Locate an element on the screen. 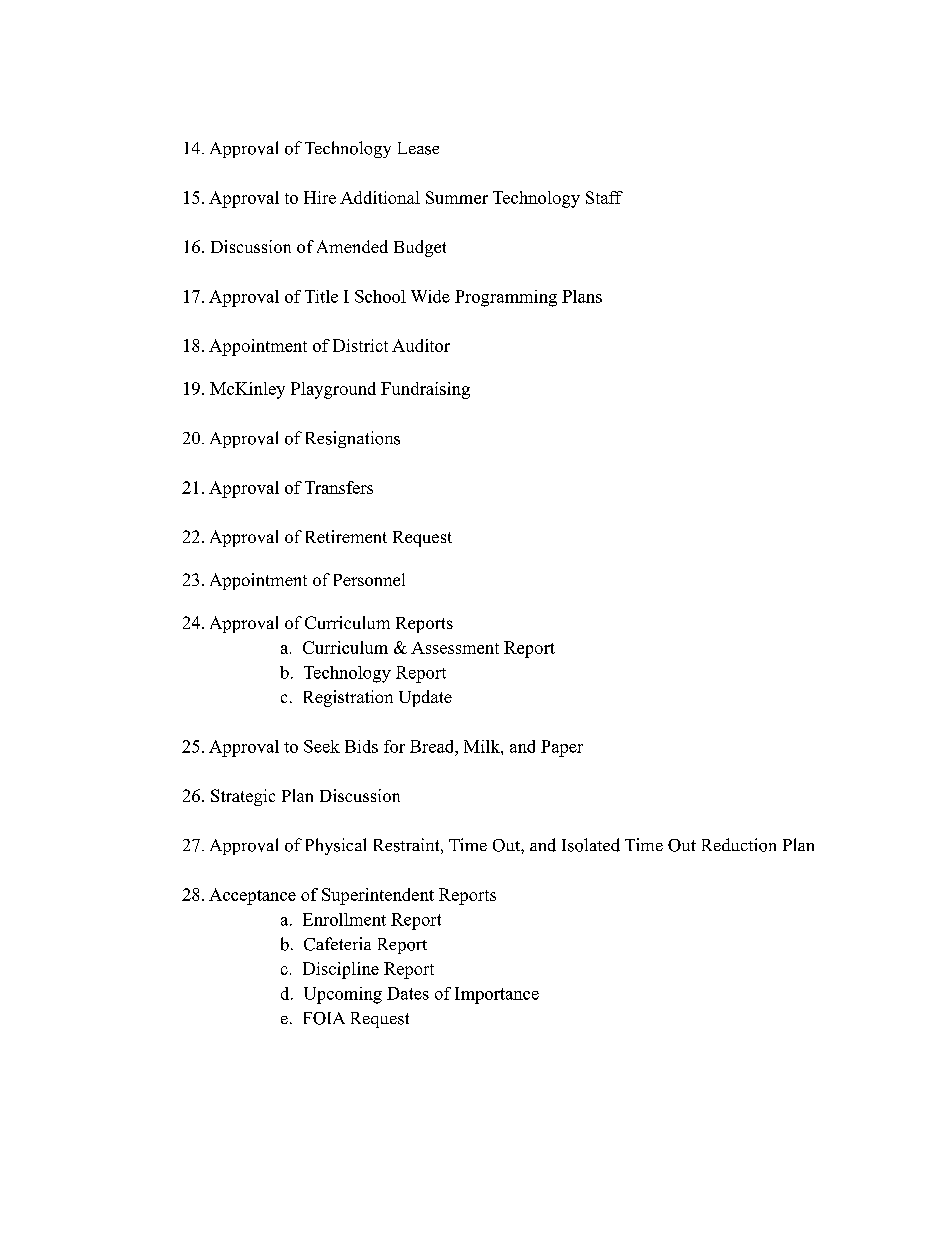 Image resolution: width=952 pixels, height=1233 pixels. Reduction is located at coordinates (739, 845).
